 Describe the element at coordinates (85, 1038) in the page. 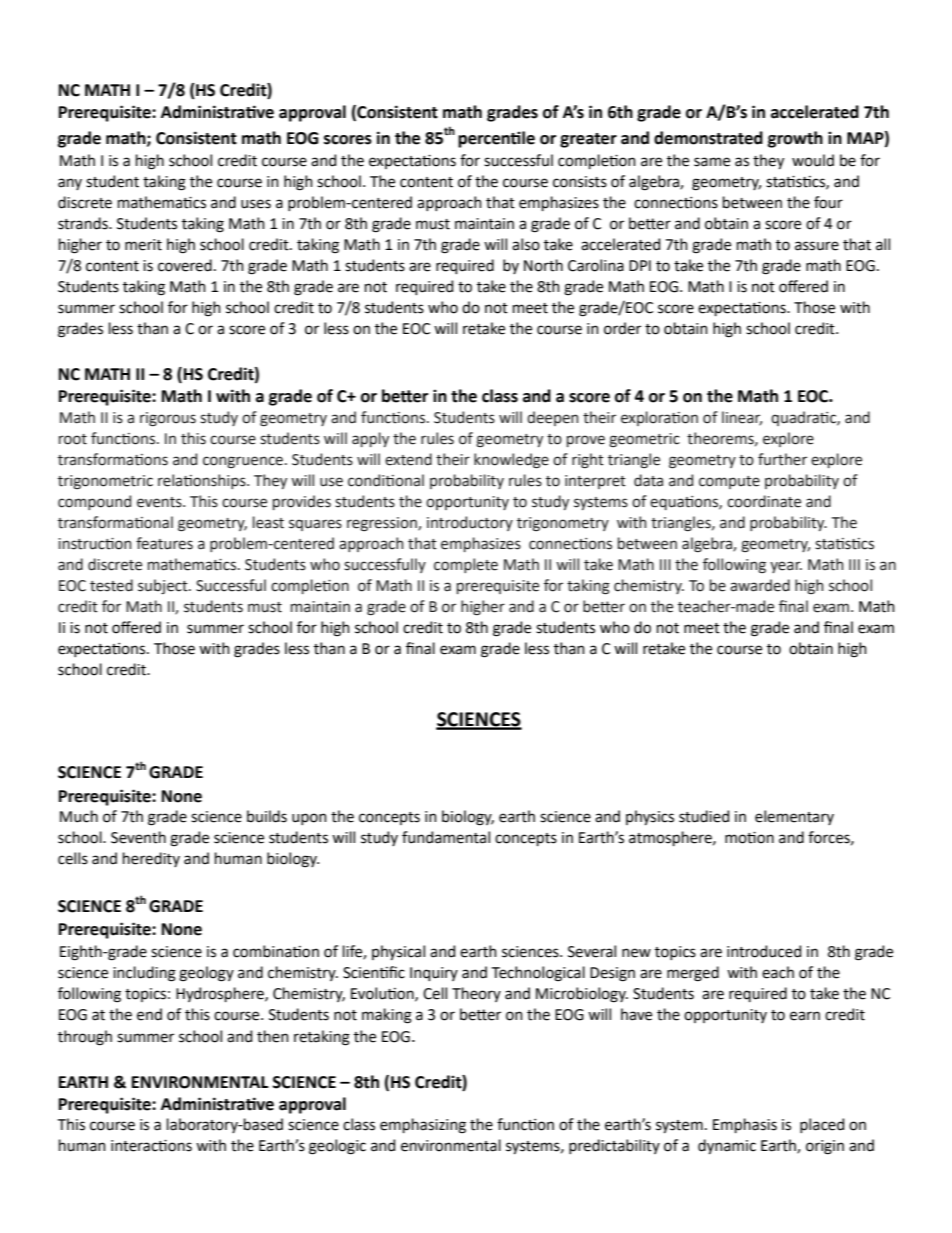

I see `through` at that location.
